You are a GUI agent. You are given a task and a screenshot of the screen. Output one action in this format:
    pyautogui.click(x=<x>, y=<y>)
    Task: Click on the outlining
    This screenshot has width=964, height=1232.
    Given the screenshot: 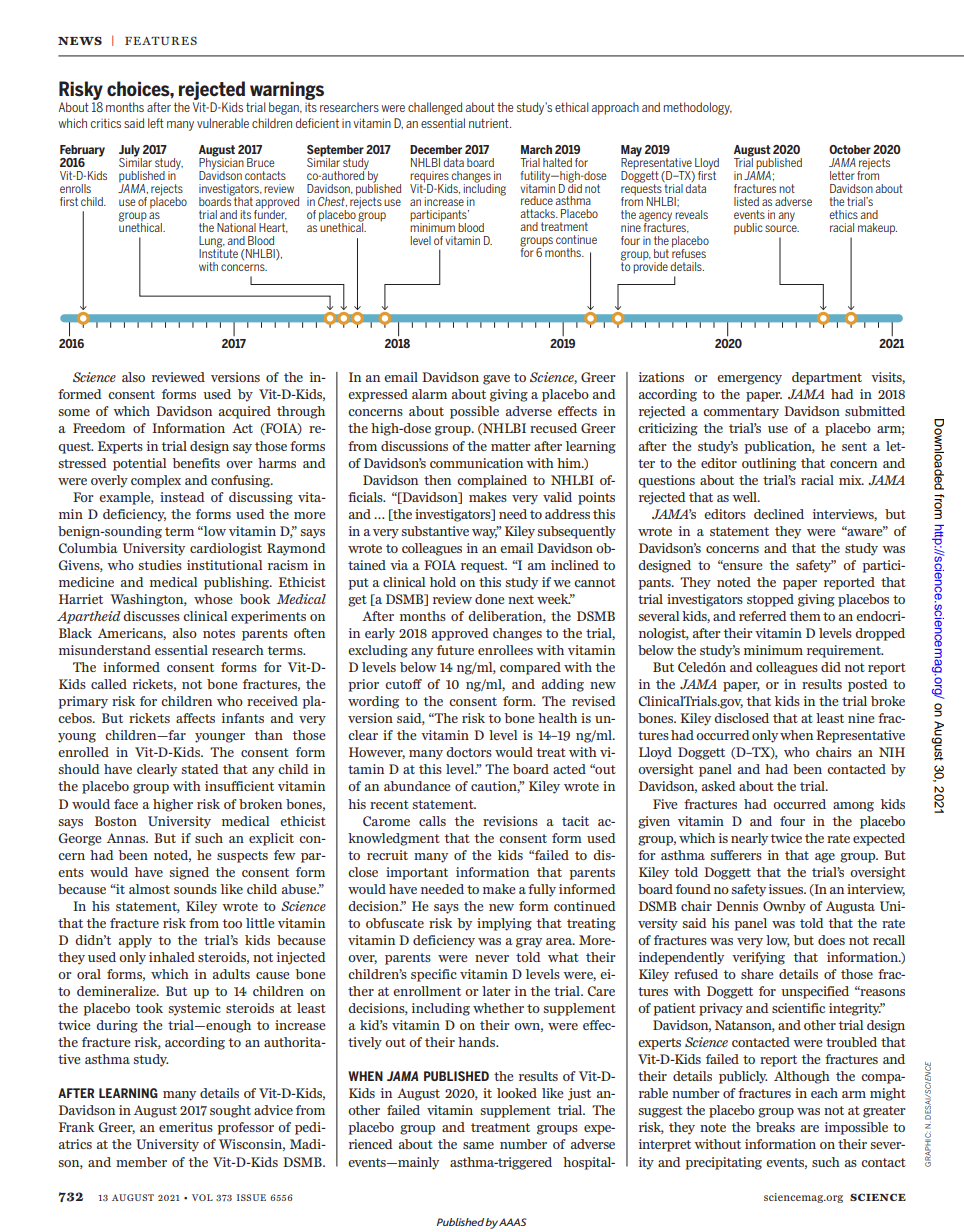 What is the action you would take?
    pyautogui.click(x=769, y=464)
